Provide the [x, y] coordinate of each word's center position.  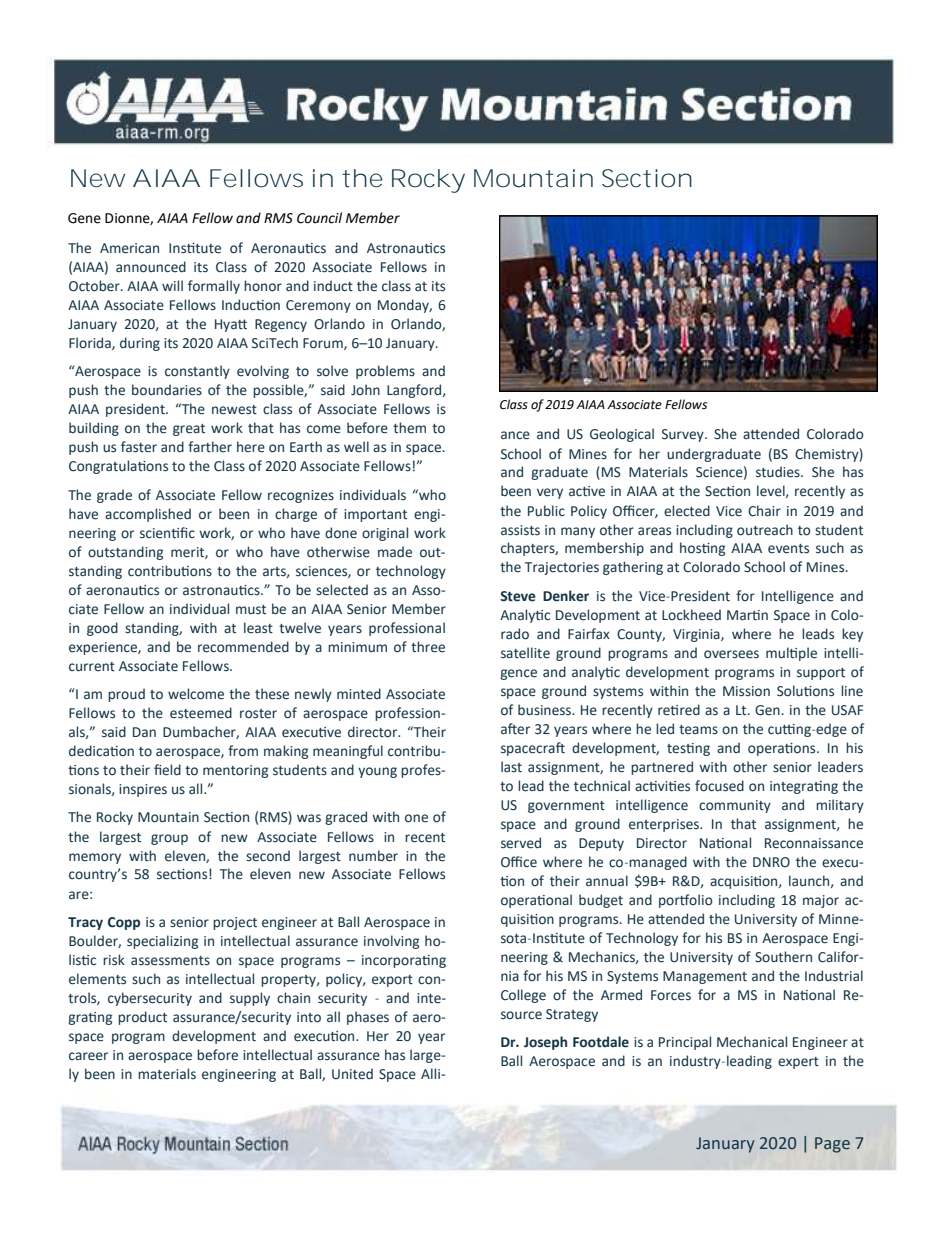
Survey [684, 435]
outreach [765, 530]
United [352, 1074]
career [88, 1056]
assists [520, 530]
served [521, 843]
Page [832, 1145]
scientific [167, 533]
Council [319, 218]
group [169, 839]
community [735, 806]
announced [151, 267]
